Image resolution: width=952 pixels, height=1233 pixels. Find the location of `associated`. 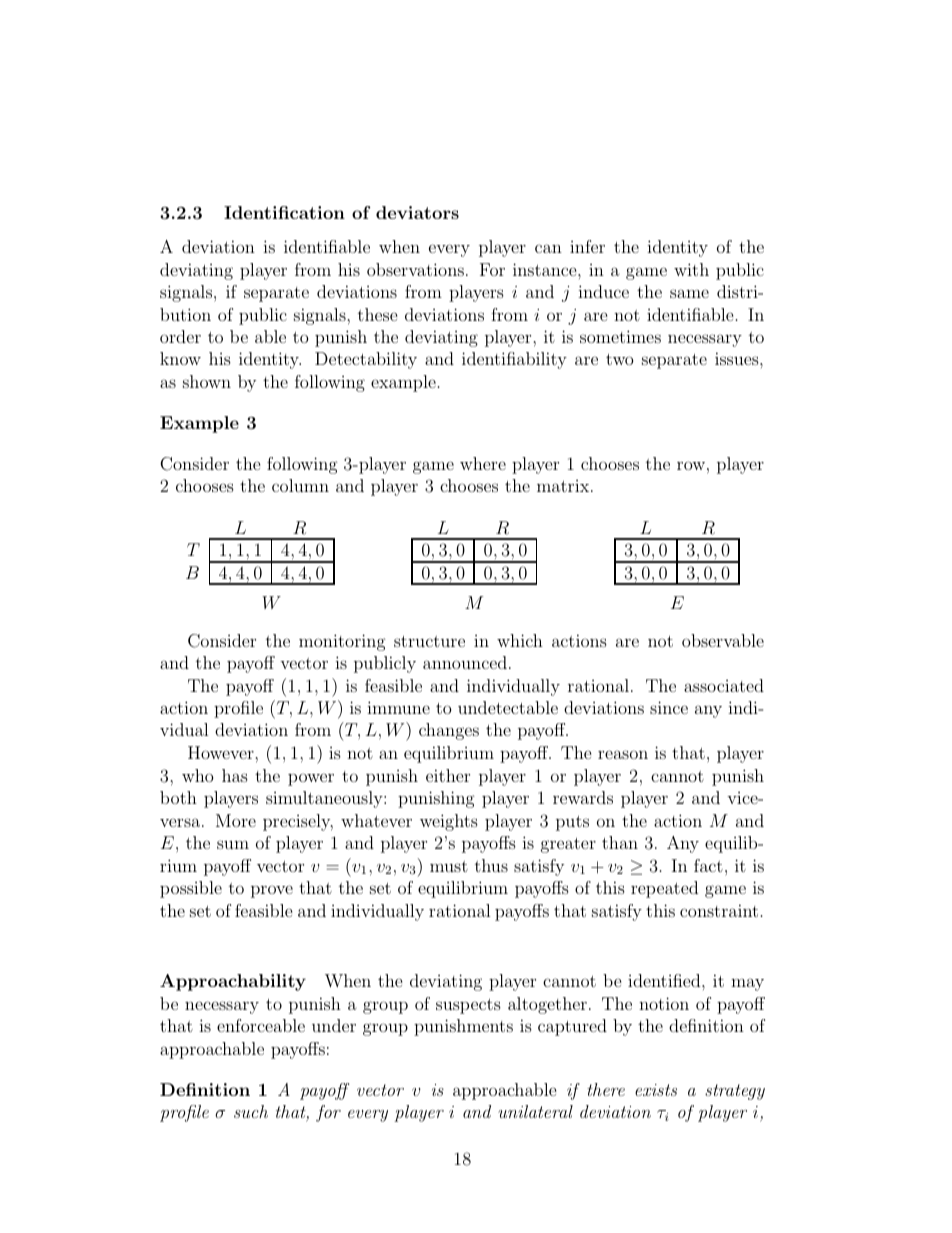

associated is located at coordinates (724, 685).
